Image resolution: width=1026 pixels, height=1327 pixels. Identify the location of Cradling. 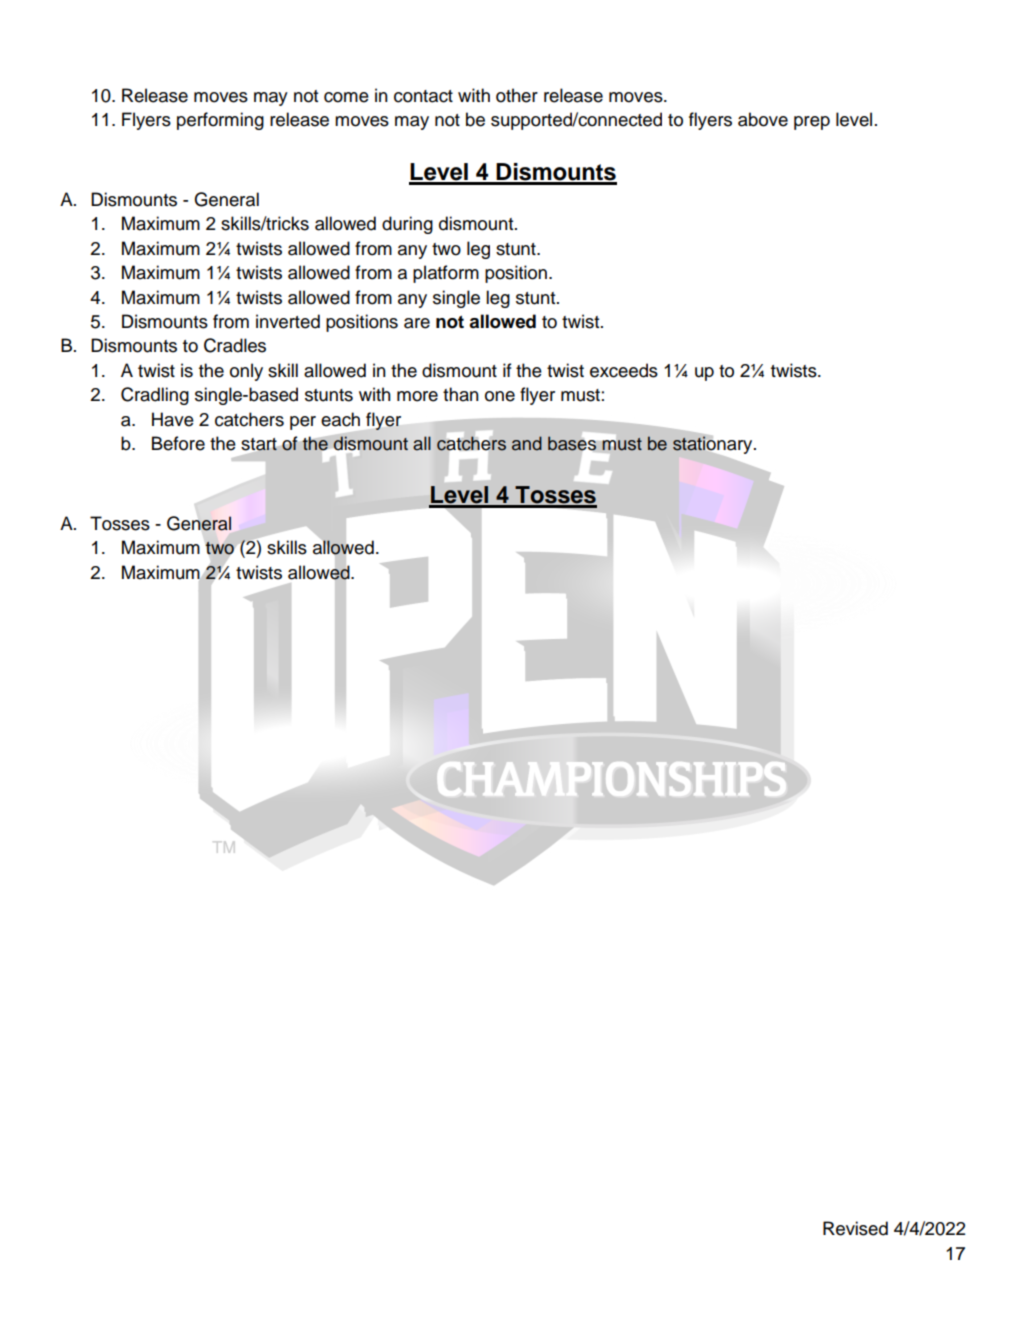
(155, 396).
